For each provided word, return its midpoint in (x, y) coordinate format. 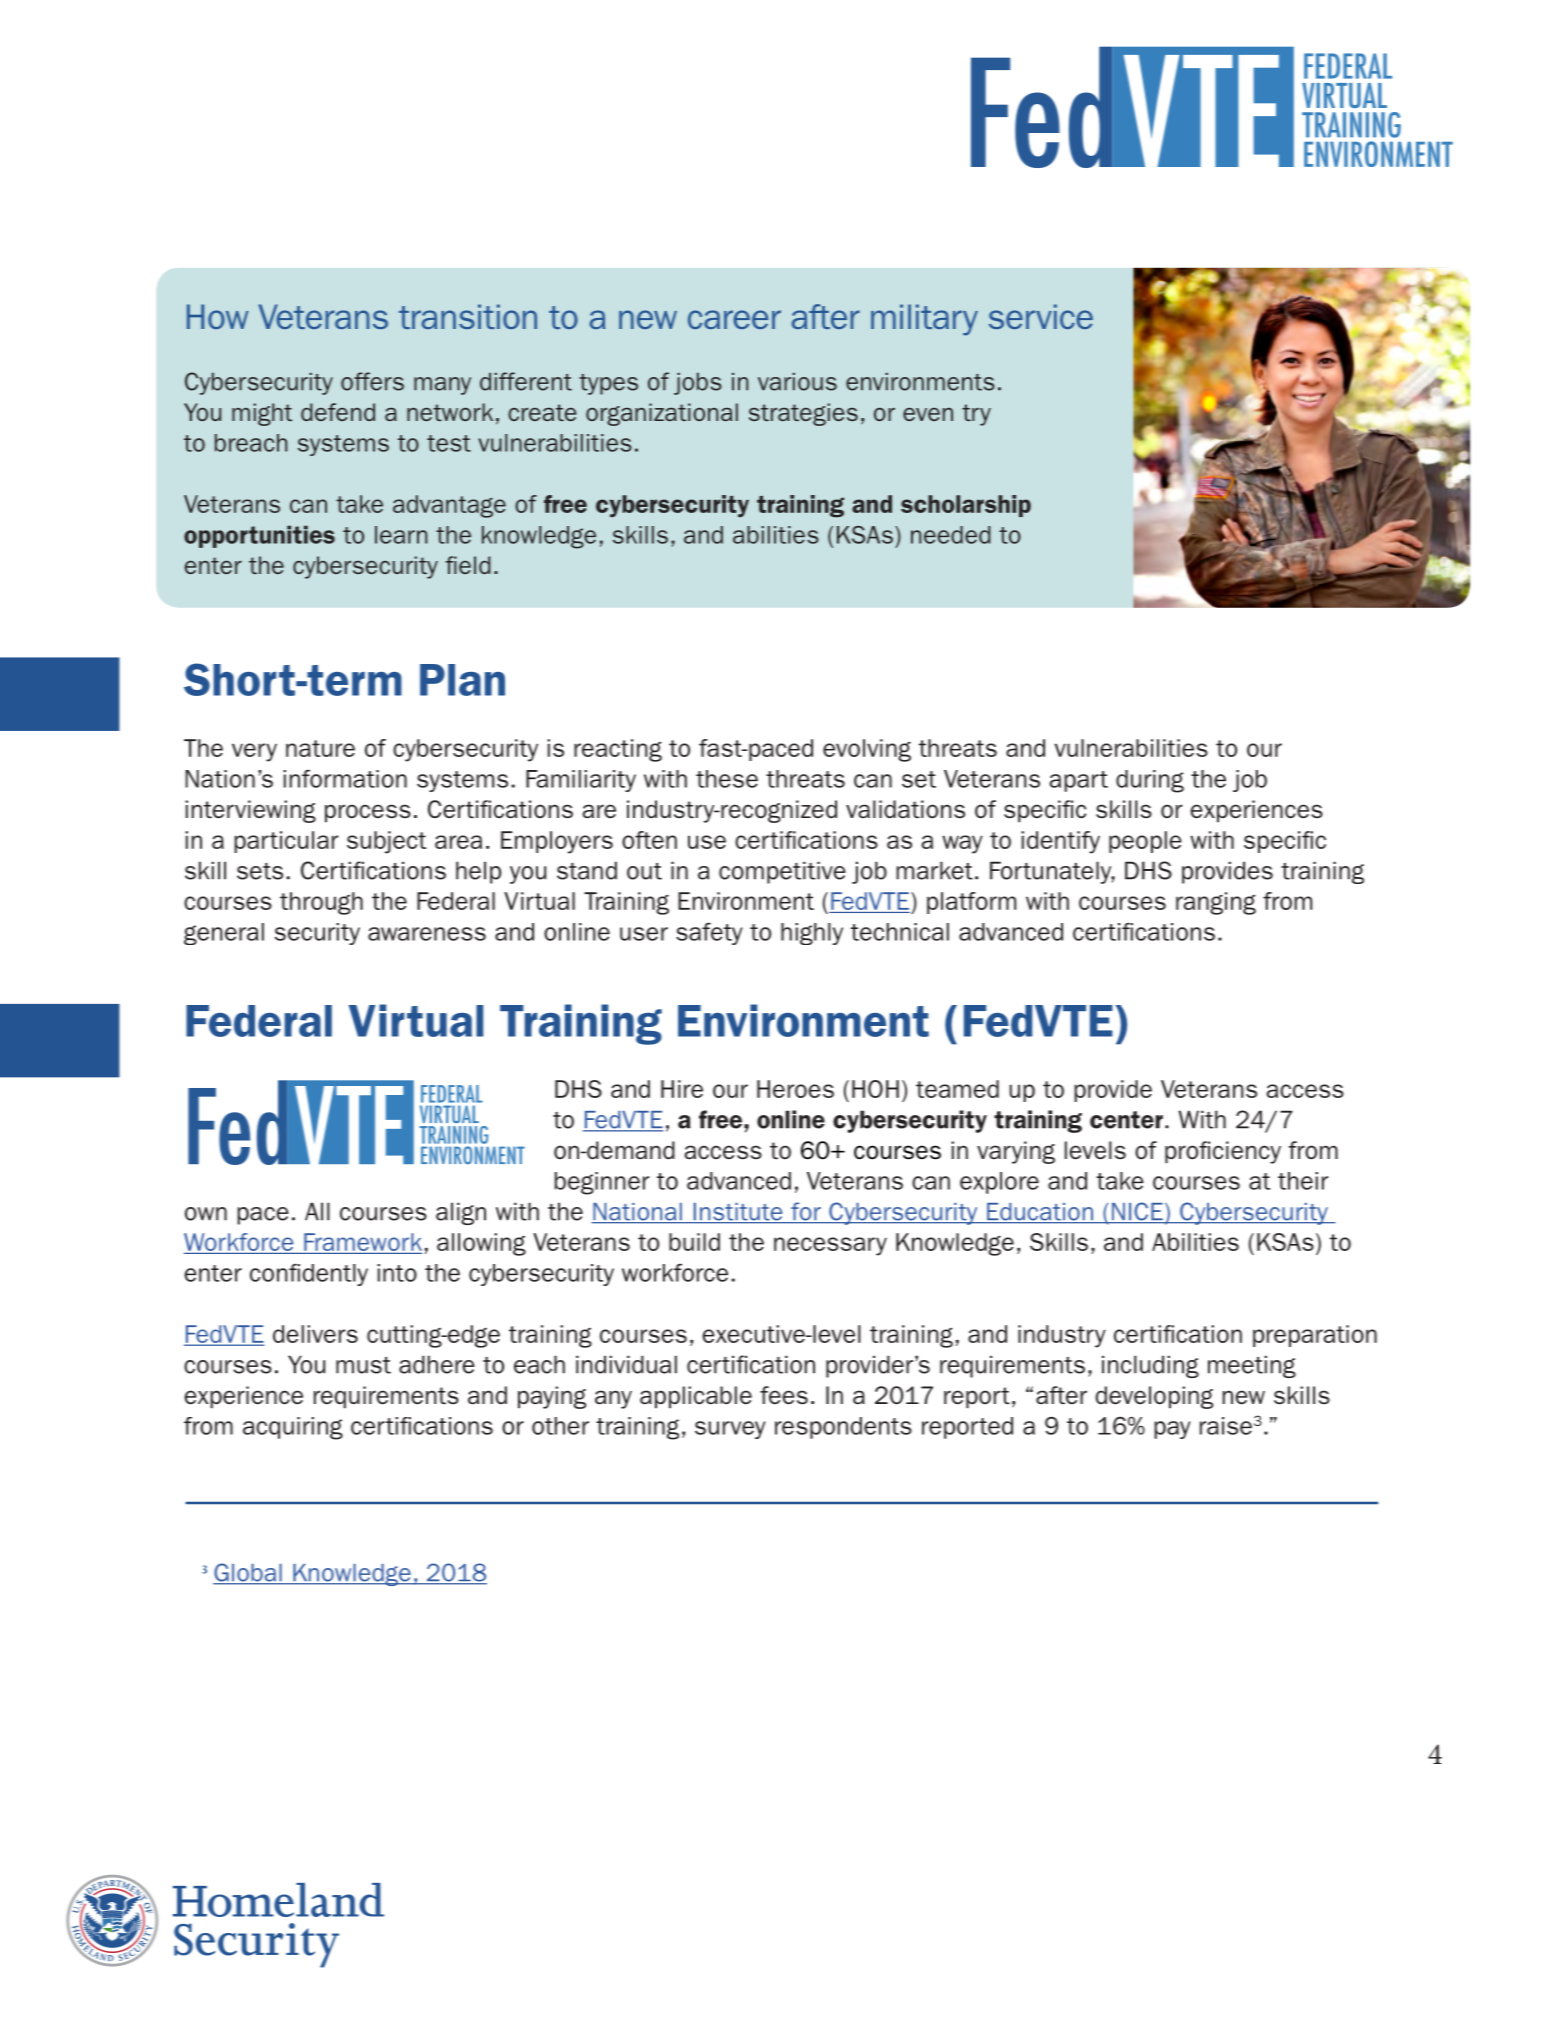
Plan (462, 680)
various (797, 382)
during (1150, 781)
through (321, 903)
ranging (1216, 903)
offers (372, 381)
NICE (1137, 1212)
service (1041, 316)
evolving (867, 750)
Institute (738, 1213)
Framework (363, 1242)
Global (248, 1573)
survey (730, 1430)
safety (709, 933)
